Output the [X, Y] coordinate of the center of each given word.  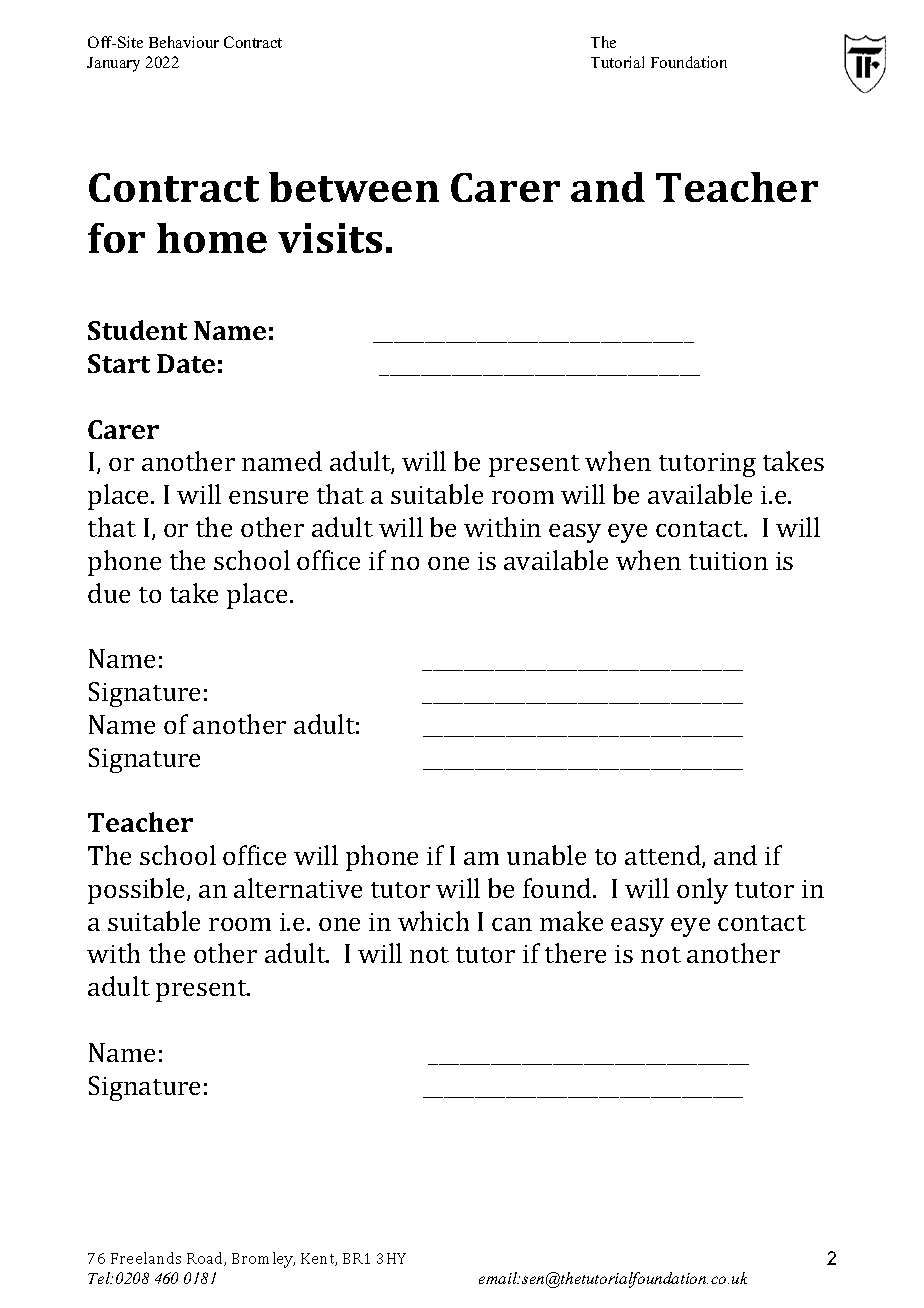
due [109, 593]
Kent [319, 1259]
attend [664, 856]
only [702, 891]
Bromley [263, 1260]
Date [186, 363]
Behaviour [184, 42]
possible [138, 891]
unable [546, 855]
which [433, 921]
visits [330, 238]
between [354, 187]
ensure [268, 497]
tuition [728, 561]
